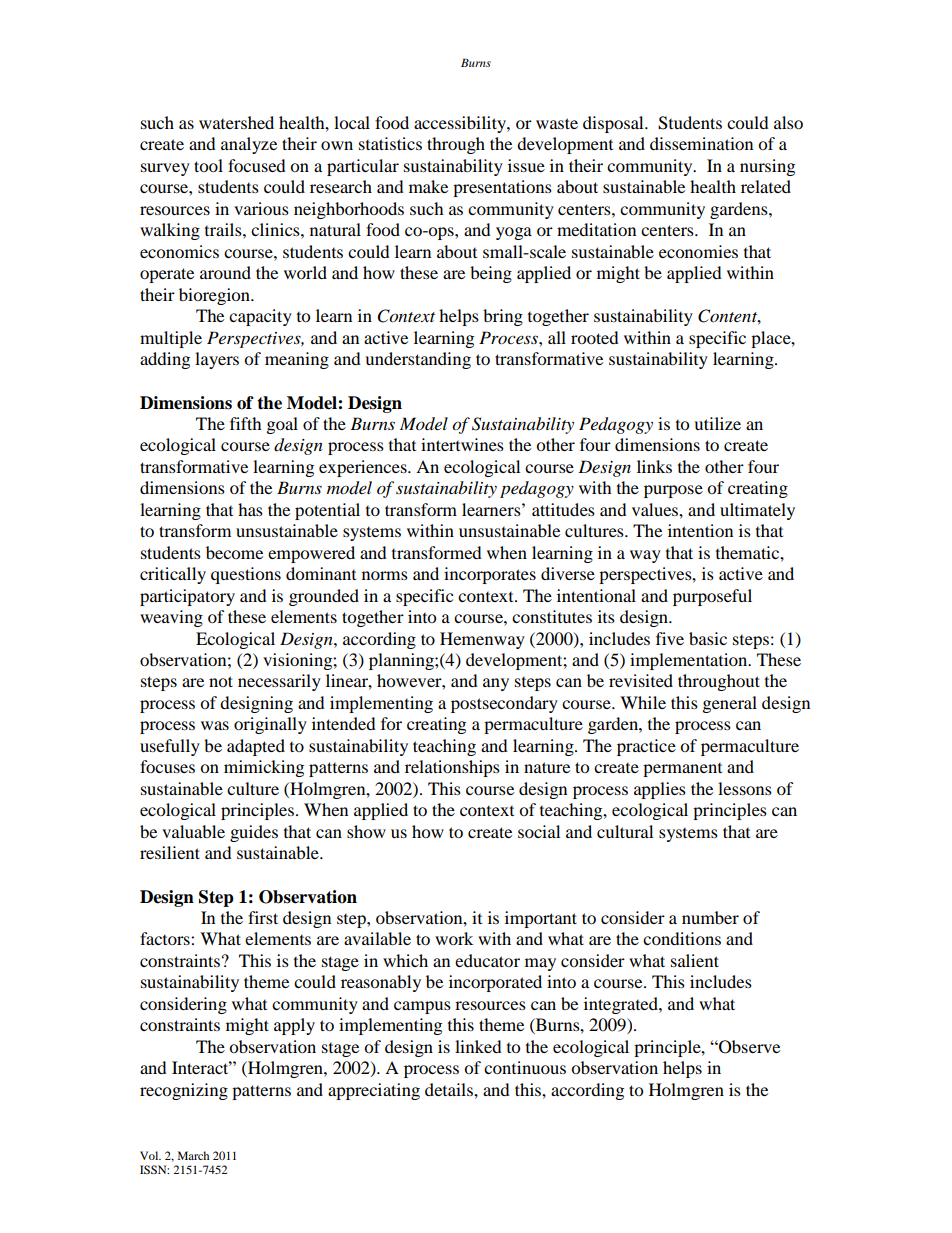 This page has width=952, height=1233. Describe the element at coordinates (193, 1155) in the page. I see `March` at that location.
